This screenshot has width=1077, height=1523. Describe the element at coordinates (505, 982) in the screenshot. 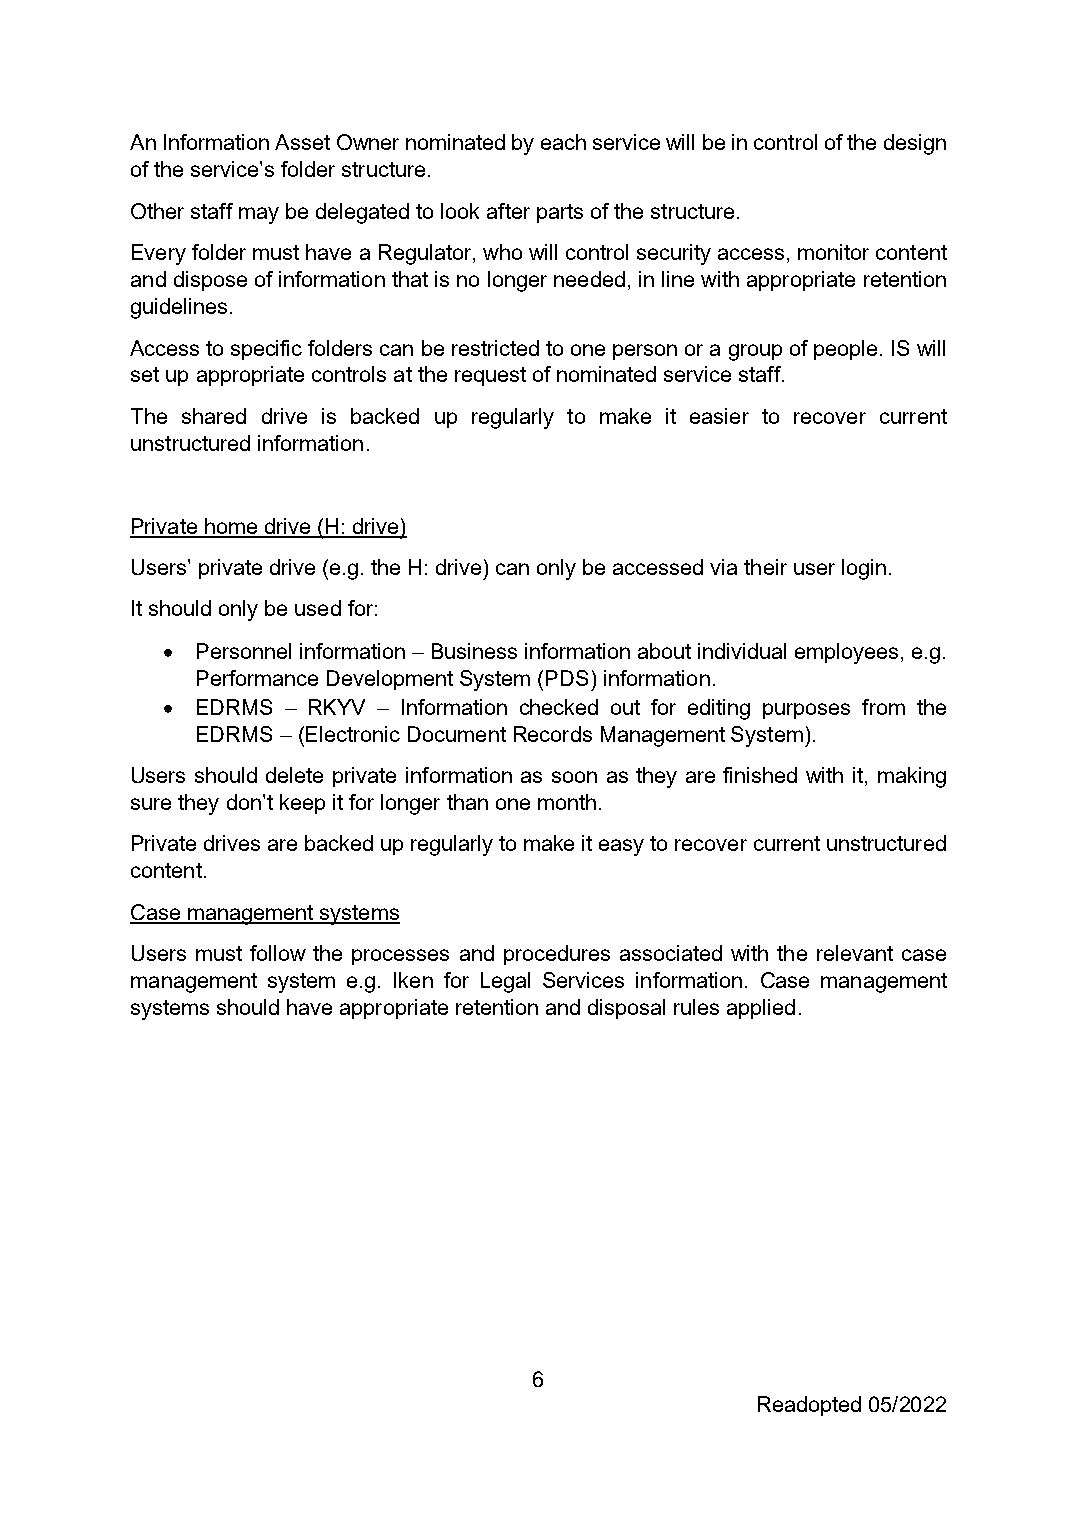

I see `Legal` at that location.
